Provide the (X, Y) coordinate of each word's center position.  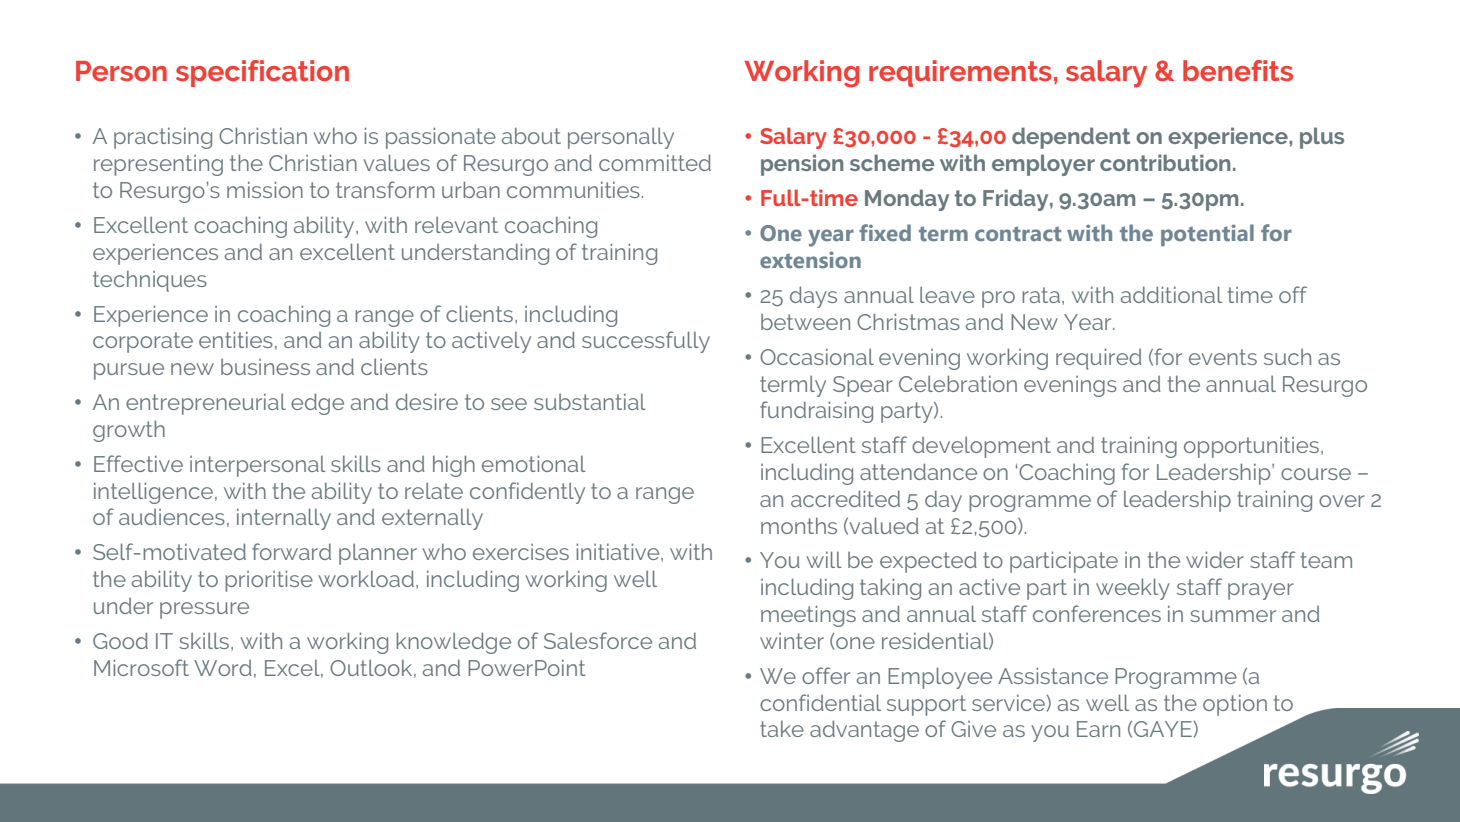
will (824, 559)
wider (1215, 559)
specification (262, 73)
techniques (150, 281)
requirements (960, 73)
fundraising (816, 412)
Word (223, 668)
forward (291, 551)
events (1223, 357)
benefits (1238, 70)
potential (1207, 235)
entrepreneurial (206, 404)
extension (810, 259)
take (782, 728)
